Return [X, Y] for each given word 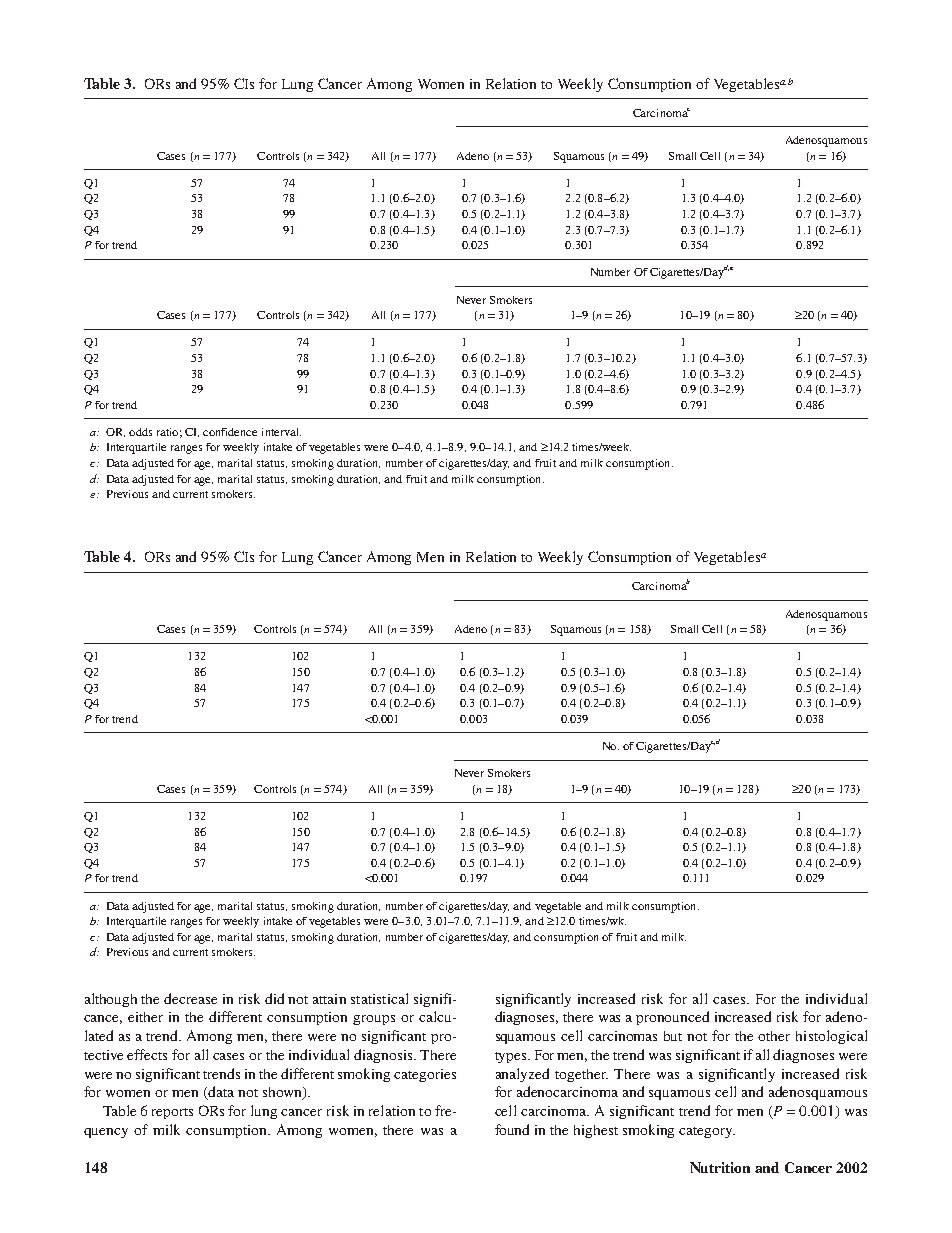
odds [140, 432]
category [707, 1132]
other [774, 1036]
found [512, 1129]
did [274, 998]
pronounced [672, 1018]
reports [172, 1113]
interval [281, 432]
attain [329, 999]
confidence [230, 432]
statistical [379, 998]
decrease [190, 998]
